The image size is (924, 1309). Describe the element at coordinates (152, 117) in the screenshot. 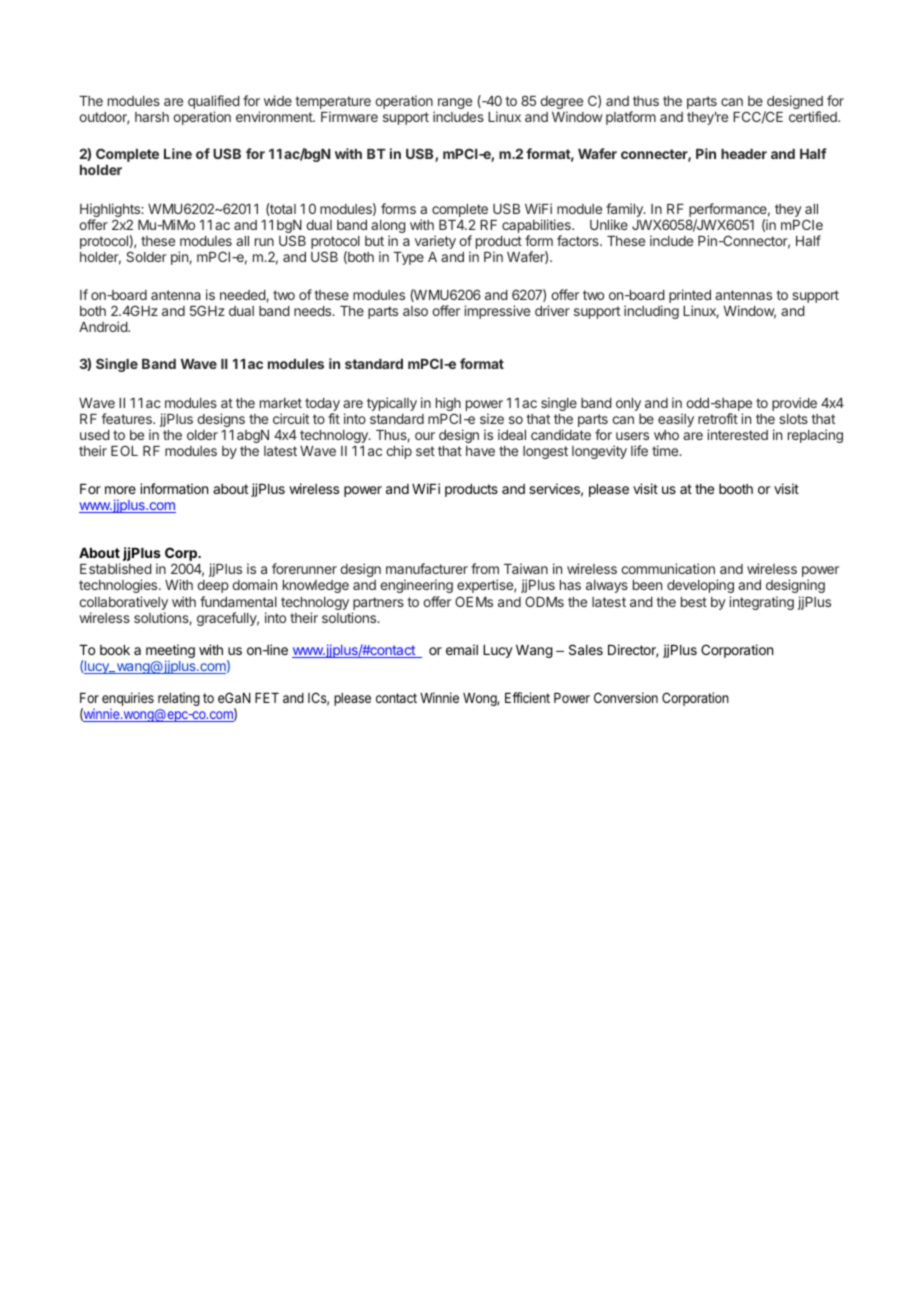

I see `harsh` at that location.
